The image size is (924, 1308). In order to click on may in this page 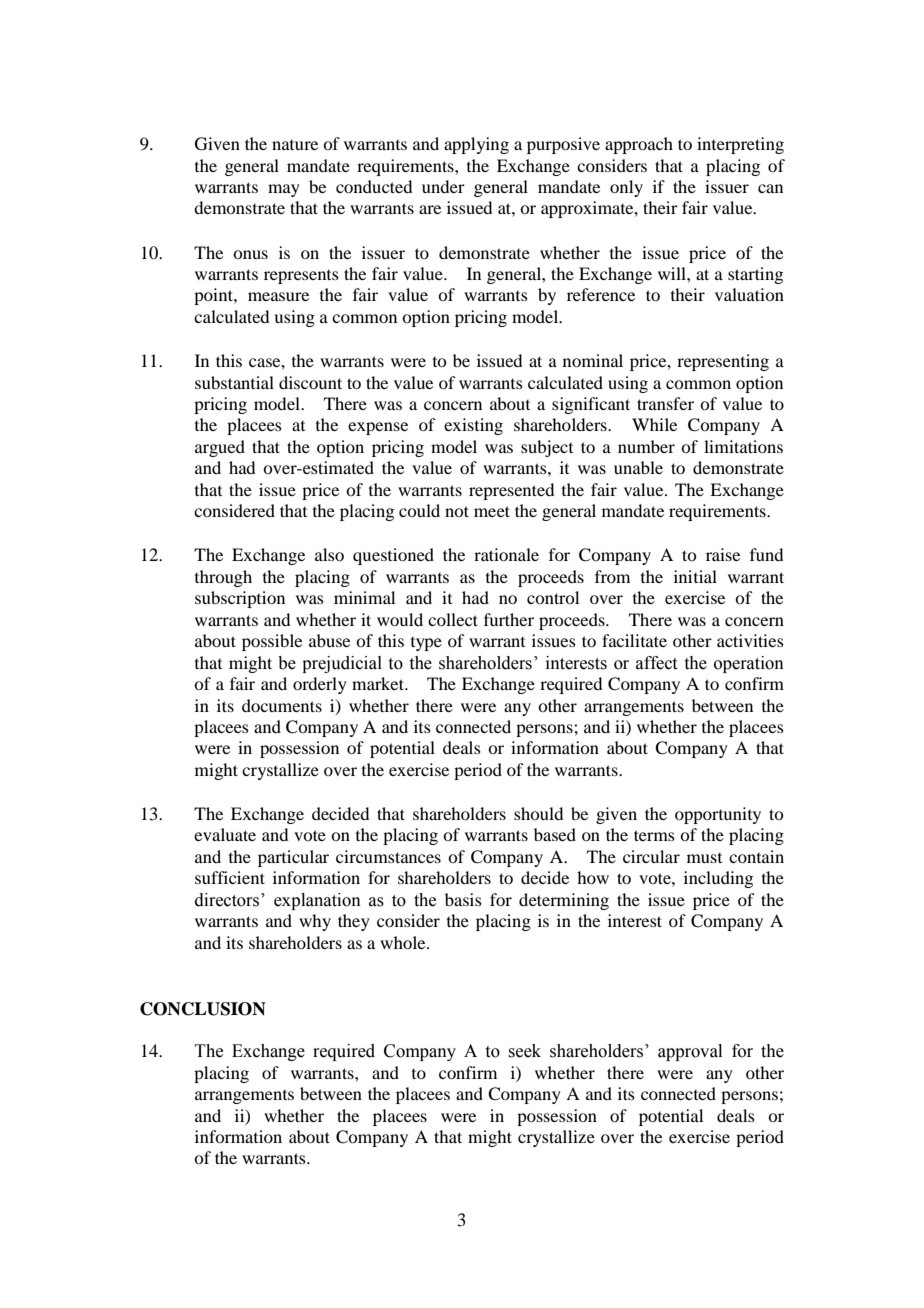, I will do `click(284, 190)`.
